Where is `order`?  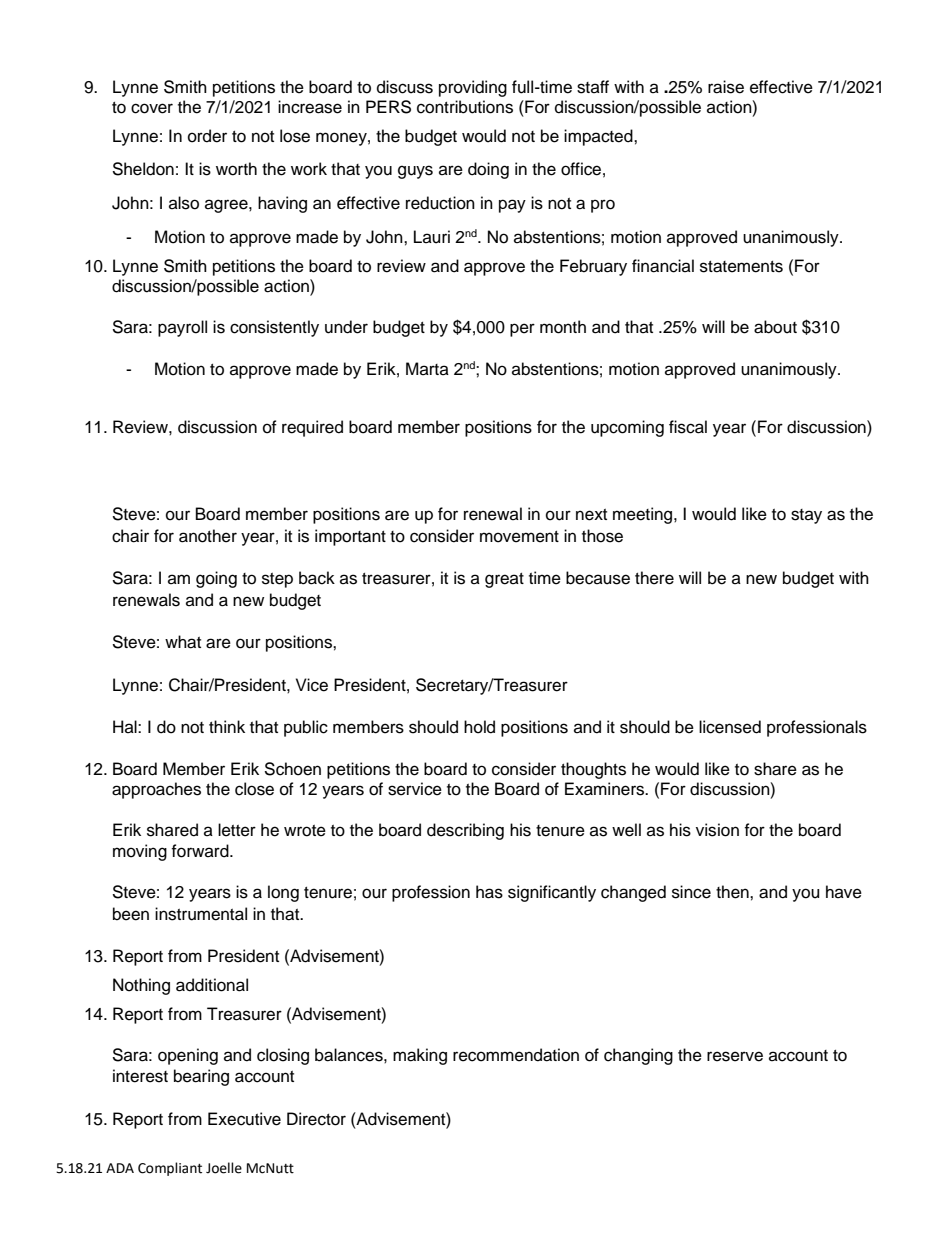 order is located at coordinates (207, 136).
